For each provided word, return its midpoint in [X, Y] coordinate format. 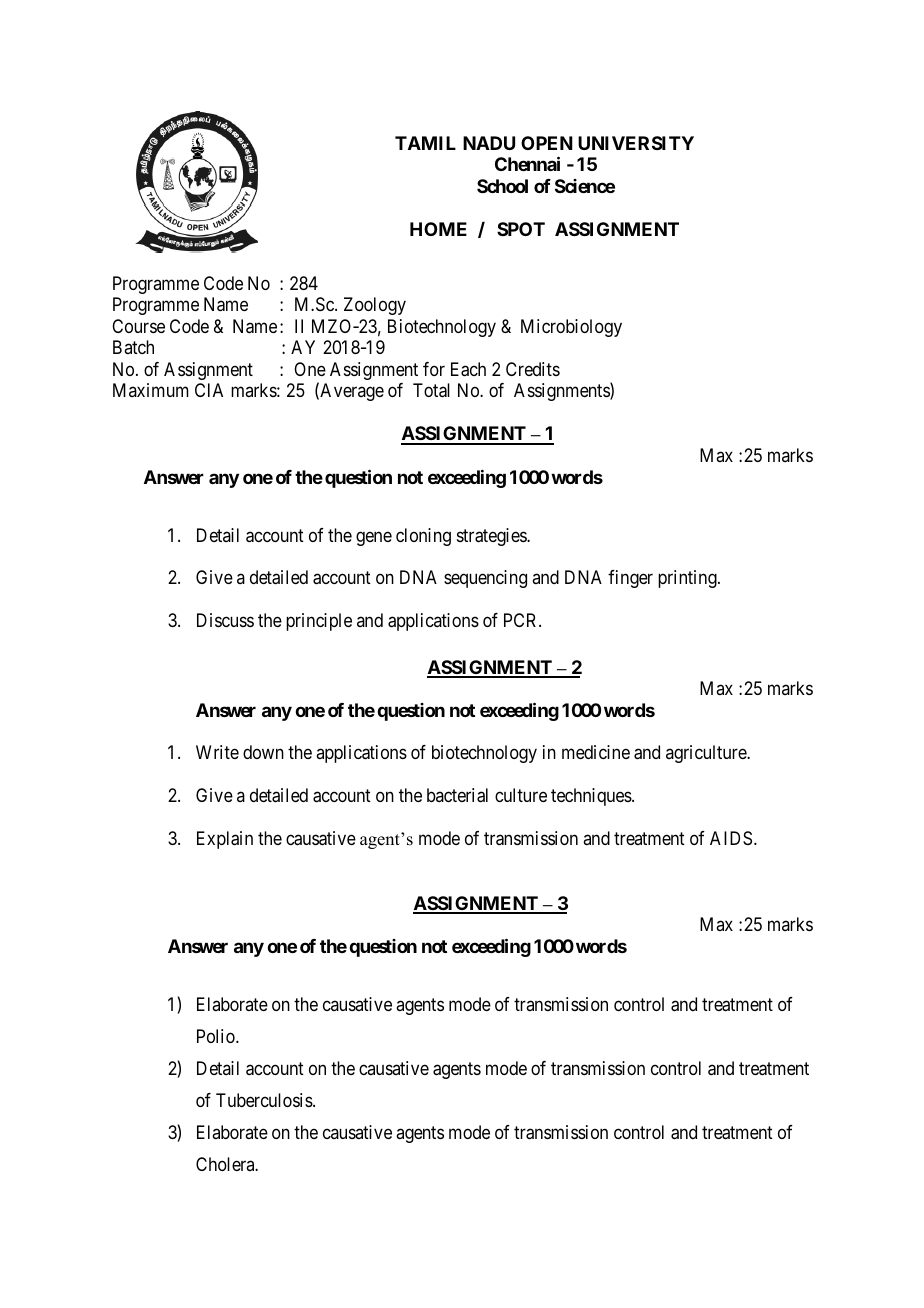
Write [217, 752]
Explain [225, 840]
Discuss [225, 620]
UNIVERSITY [636, 143]
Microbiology [571, 328]
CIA [209, 390]
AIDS [731, 838]
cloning [423, 537]
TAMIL [425, 143]
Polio [217, 1036]
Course [138, 326]
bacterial [457, 795]
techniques [592, 797]
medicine [596, 752]
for [434, 369]
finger [630, 579]
